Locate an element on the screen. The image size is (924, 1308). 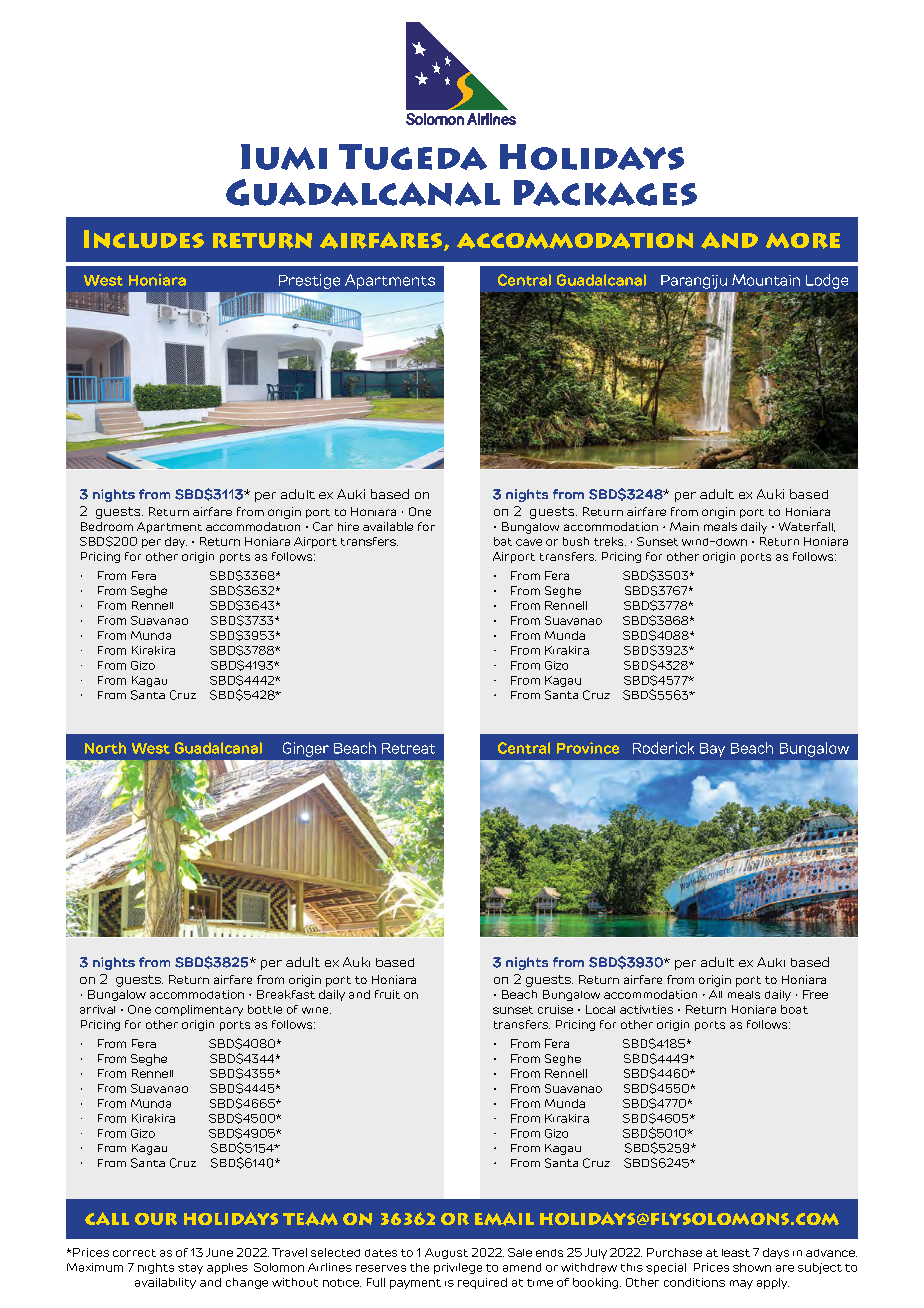
bat is located at coordinates (503, 541).
